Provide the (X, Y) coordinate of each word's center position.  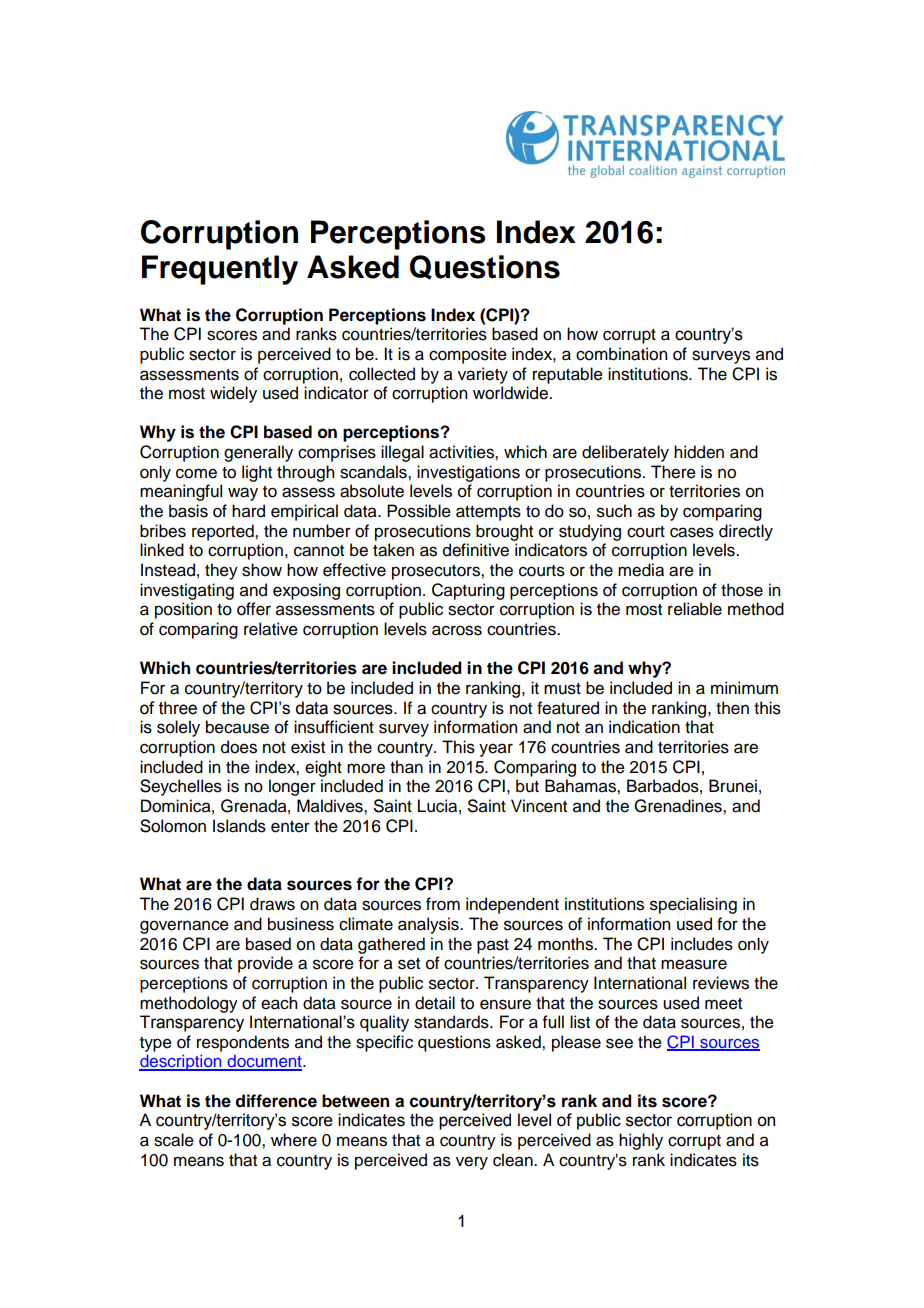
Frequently (220, 270)
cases (692, 532)
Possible (419, 511)
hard (248, 511)
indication (644, 727)
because (237, 727)
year (496, 750)
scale (174, 1140)
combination (621, 354)
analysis (429, 925)
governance (184, 927)
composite (468, 355)
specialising (693, 905)
